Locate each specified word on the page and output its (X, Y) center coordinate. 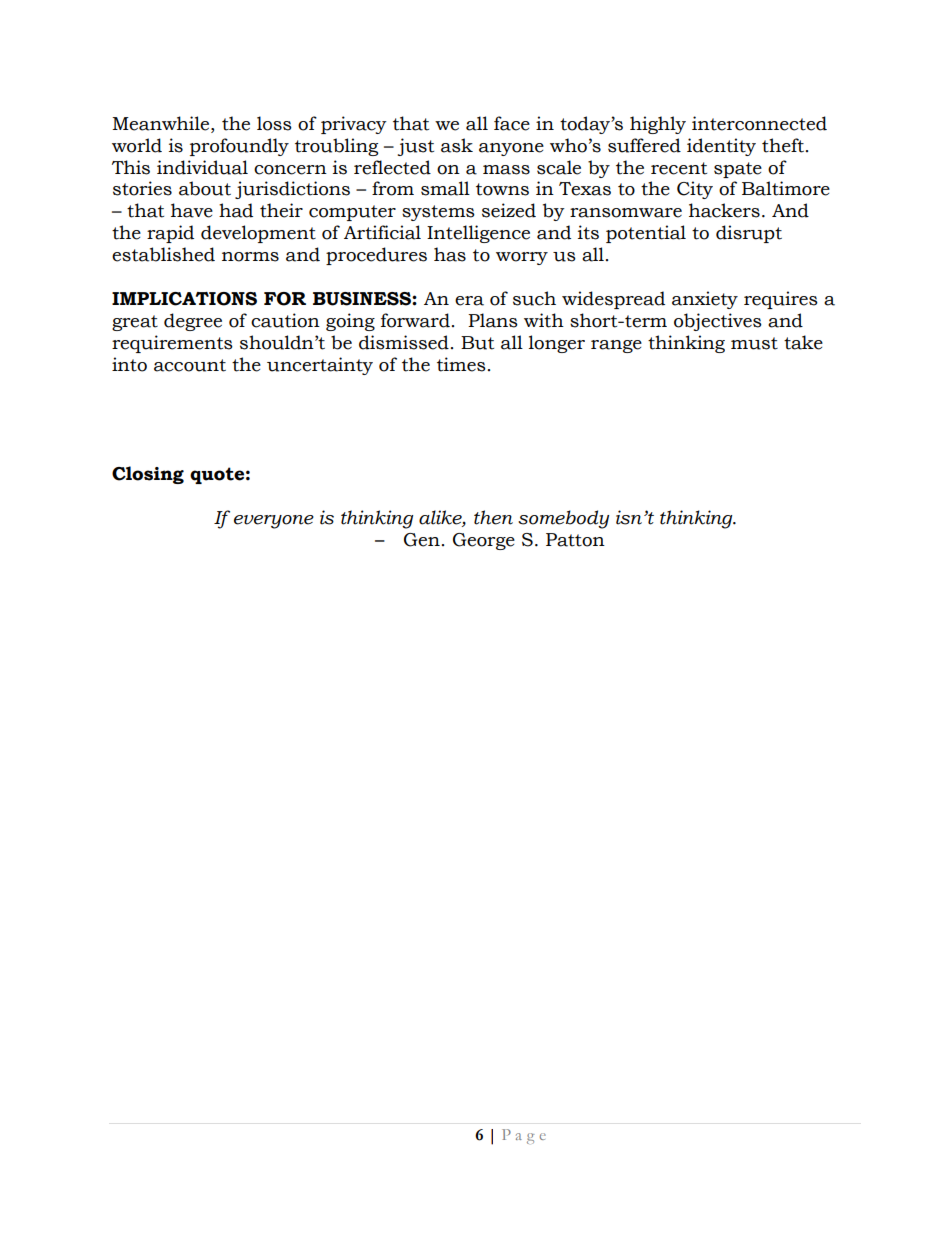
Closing (148, 475)
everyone (274, 522)
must (754, 343)
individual (202, 167)
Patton (575, 540)
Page (524, 1136)
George (484, 541)
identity (721, 147)
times (461, 364)
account (190, 365)
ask (457, 145)
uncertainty (320, 366)
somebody (563, 519)
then (493, 517)
